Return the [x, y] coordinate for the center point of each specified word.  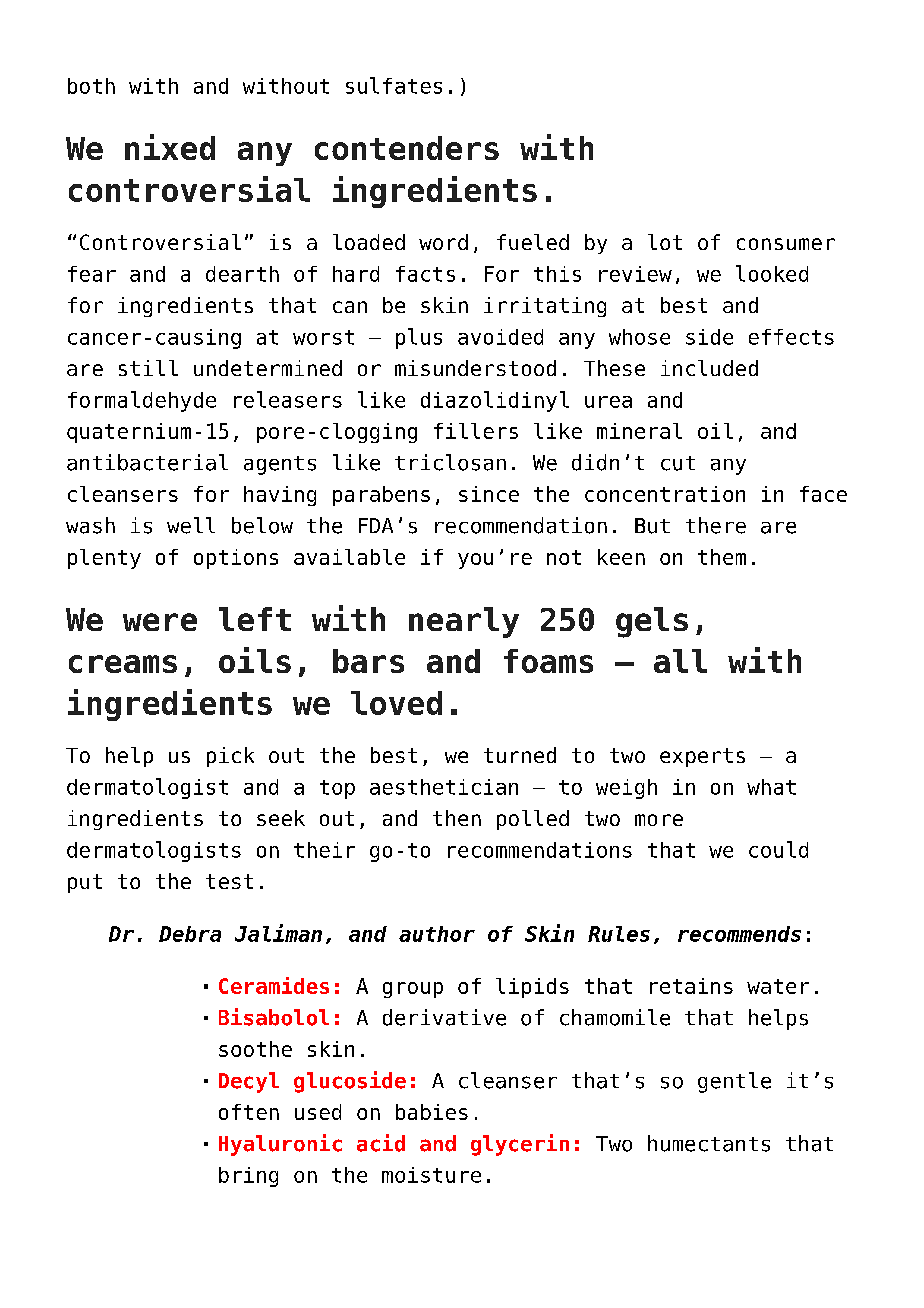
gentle [734, 1082]
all [680, 661]
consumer [786, 244]
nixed [170, 147]
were [160, 622]
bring [248, 1177]
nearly [464, 622]
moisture [431, 1175]
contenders [407, 148]
